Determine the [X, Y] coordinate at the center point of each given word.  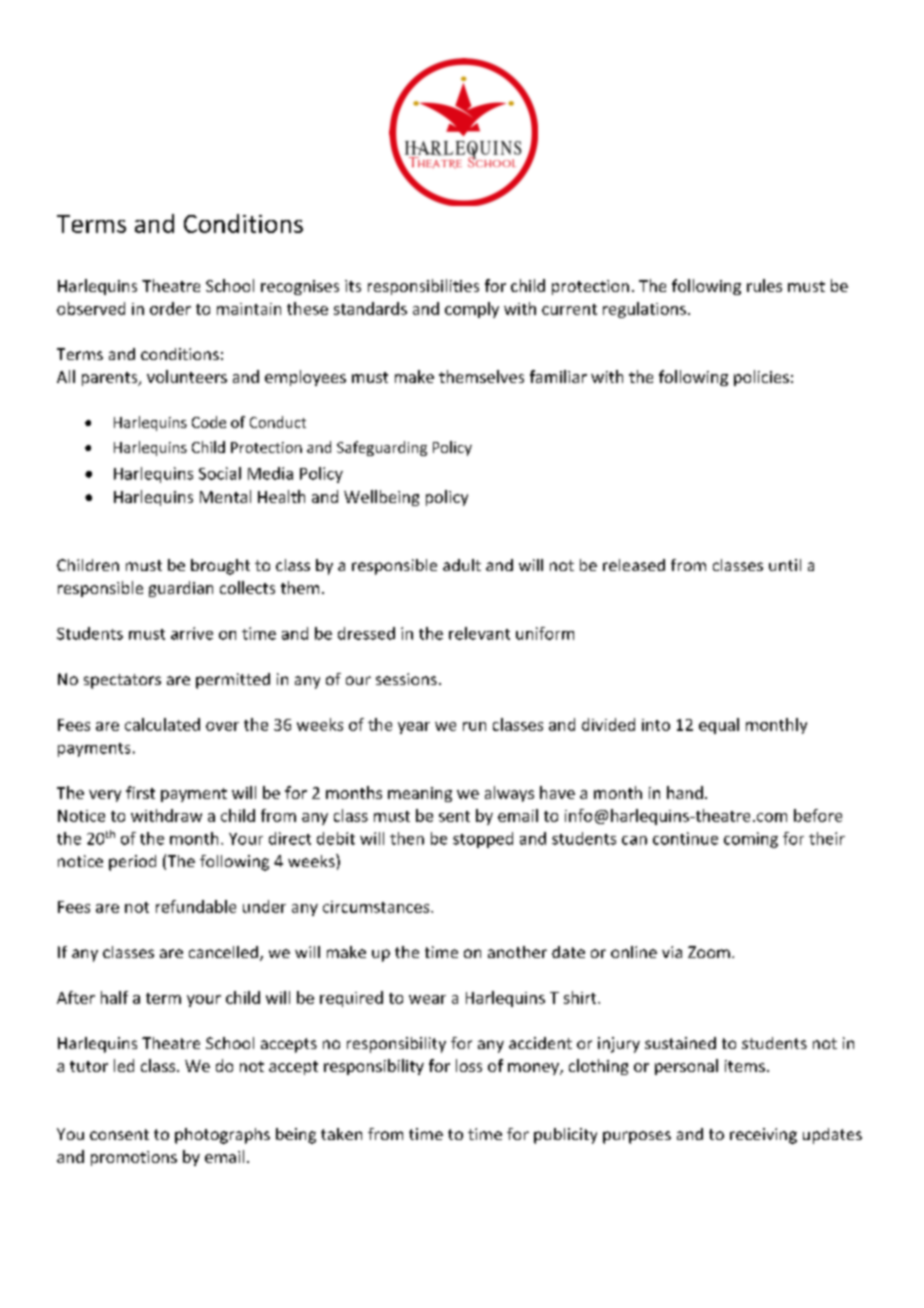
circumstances [377, 907]
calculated [162, 724]
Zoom [709, 952]
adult [462, 565]
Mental [225, 496]
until [785, 565]
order [170, 308]
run [474, 726]
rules [764, 285]
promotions [134, 1158]
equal [719, 726]
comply [472, 310]
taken [341, 1134]
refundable [196, 906]
